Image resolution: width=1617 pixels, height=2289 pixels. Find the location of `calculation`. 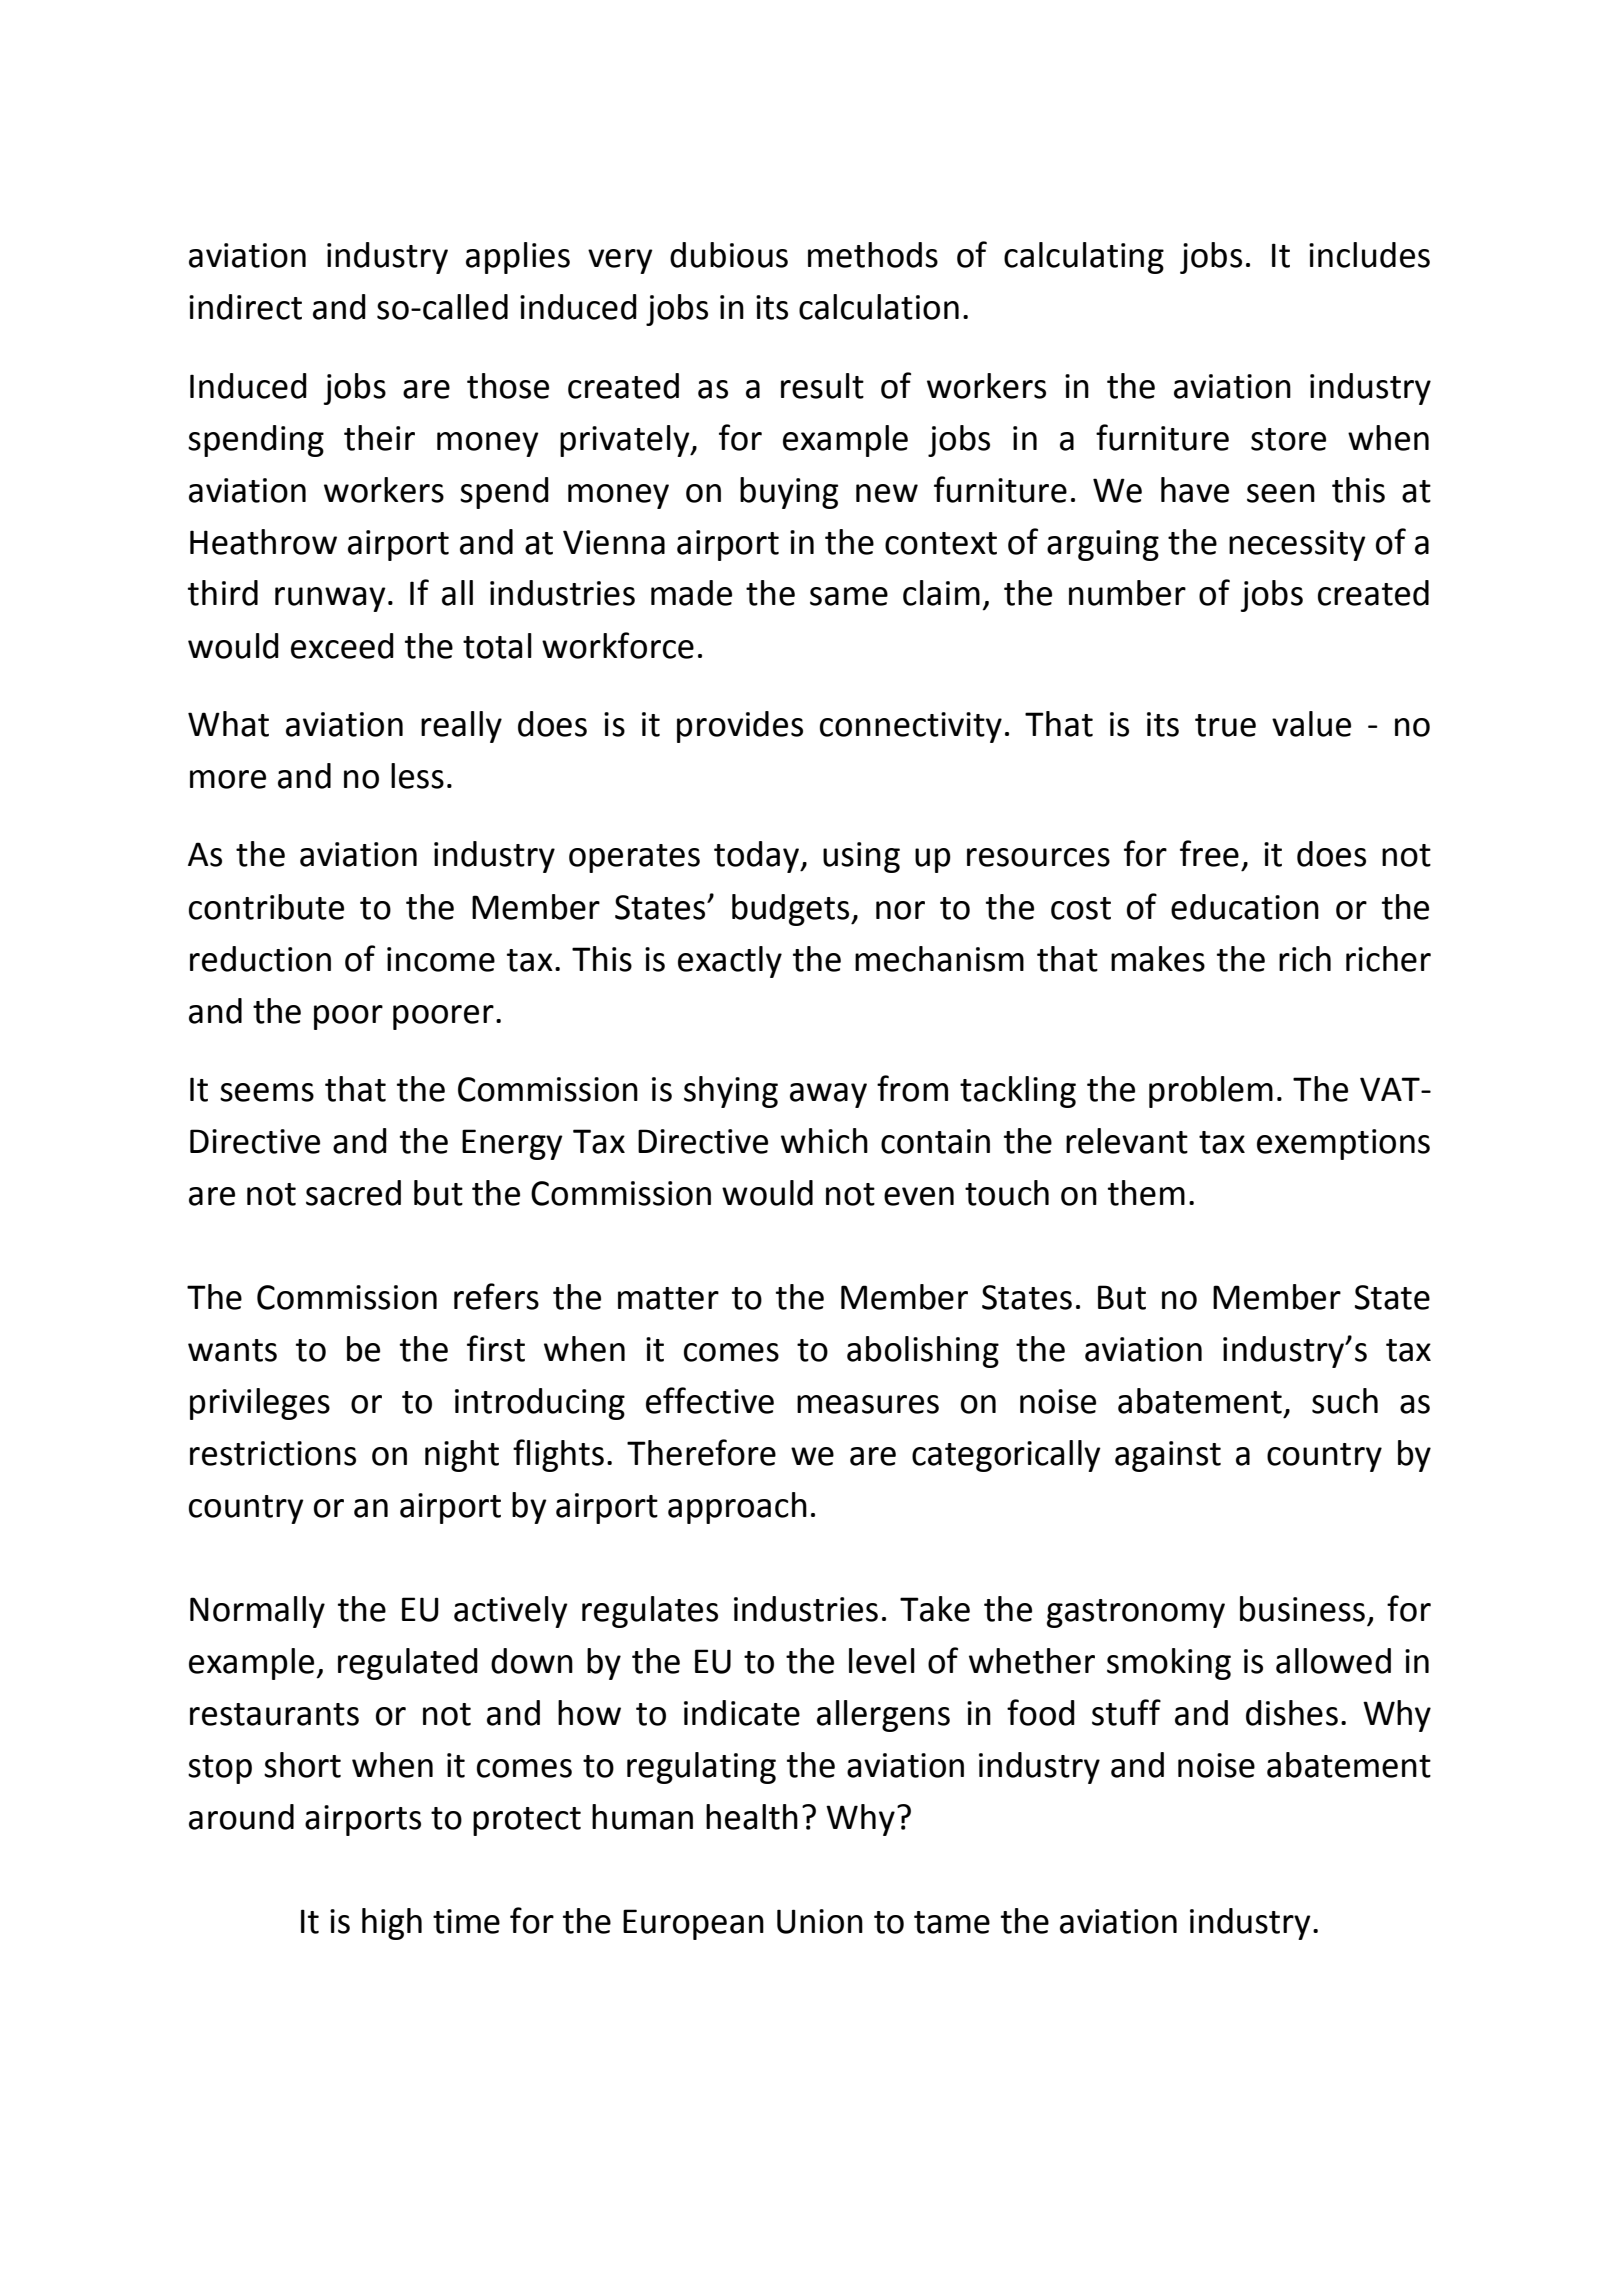

calculation is located at coordinates (879, 307).
